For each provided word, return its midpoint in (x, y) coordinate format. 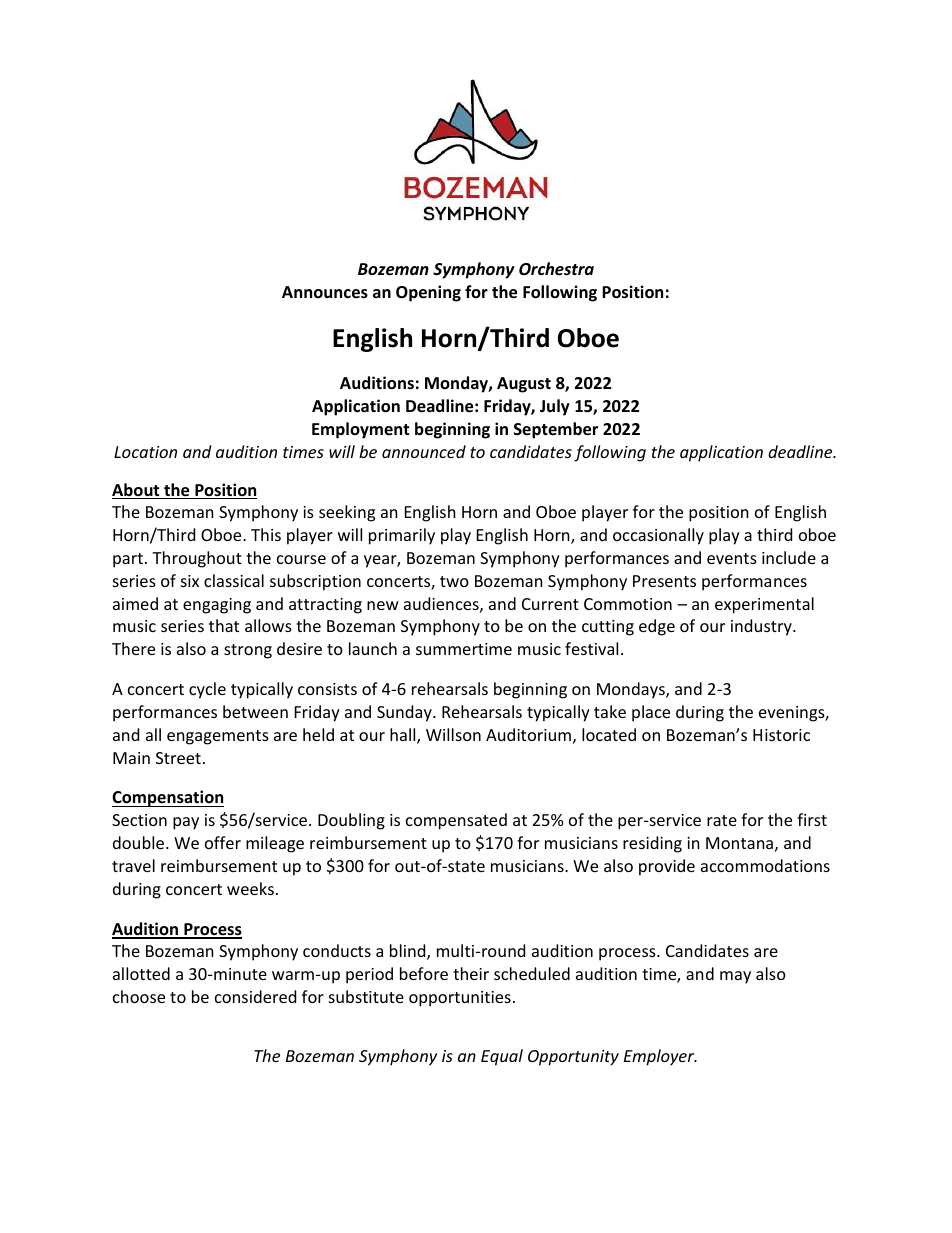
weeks (250, 888)
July (555, 407)
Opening (428, 293)
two (454, 581)
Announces (325, 292)
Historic (781, 735)
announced (424, 451)
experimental (764, 605)
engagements (218, 737)
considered (255, 996)
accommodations (765, 865)
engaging (217, 606)
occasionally (658, 536)
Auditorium (528, 734)
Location (145, 452)
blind (409, 952)
